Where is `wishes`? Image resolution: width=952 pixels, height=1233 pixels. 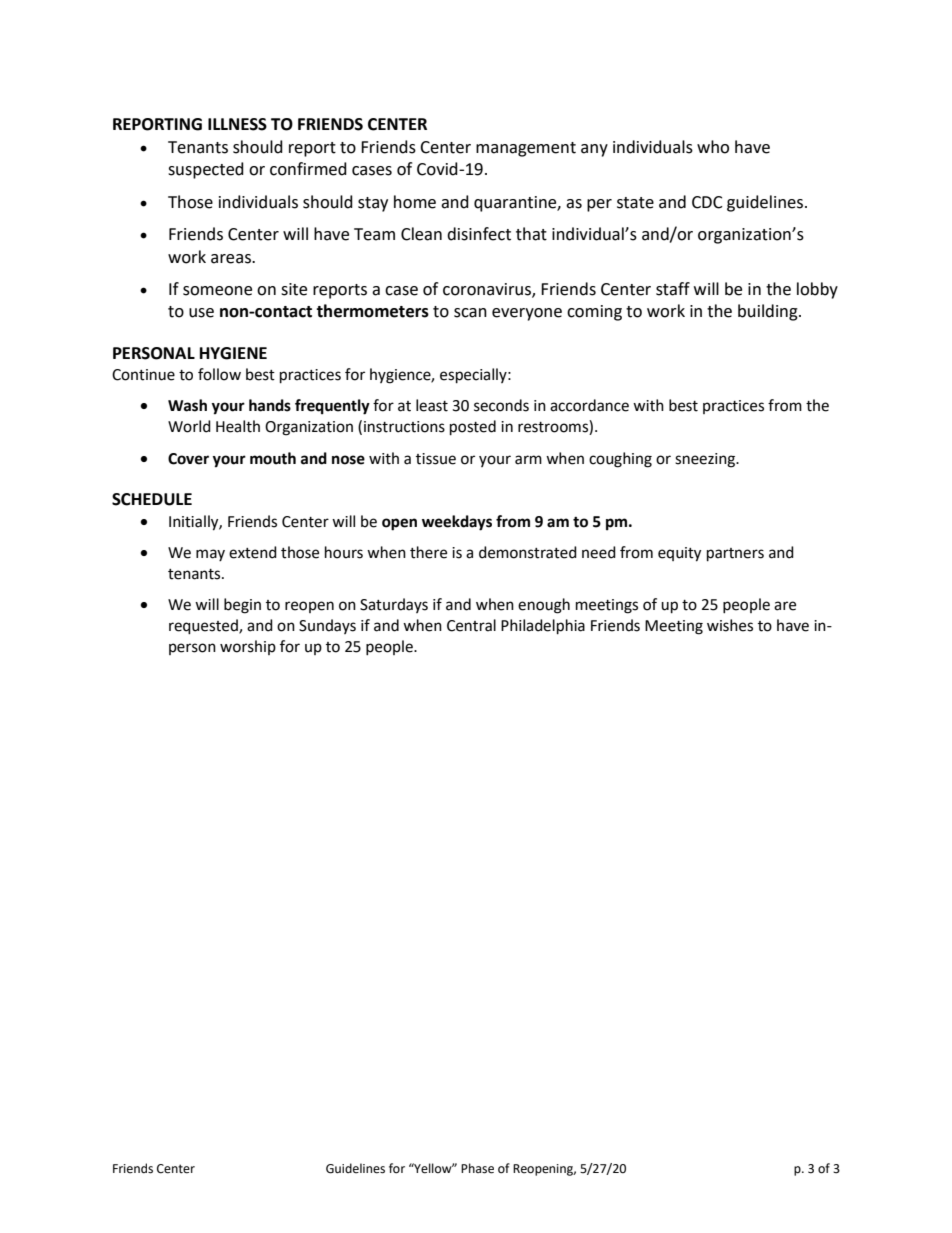
wishes is located at coordinates (730, 625).
